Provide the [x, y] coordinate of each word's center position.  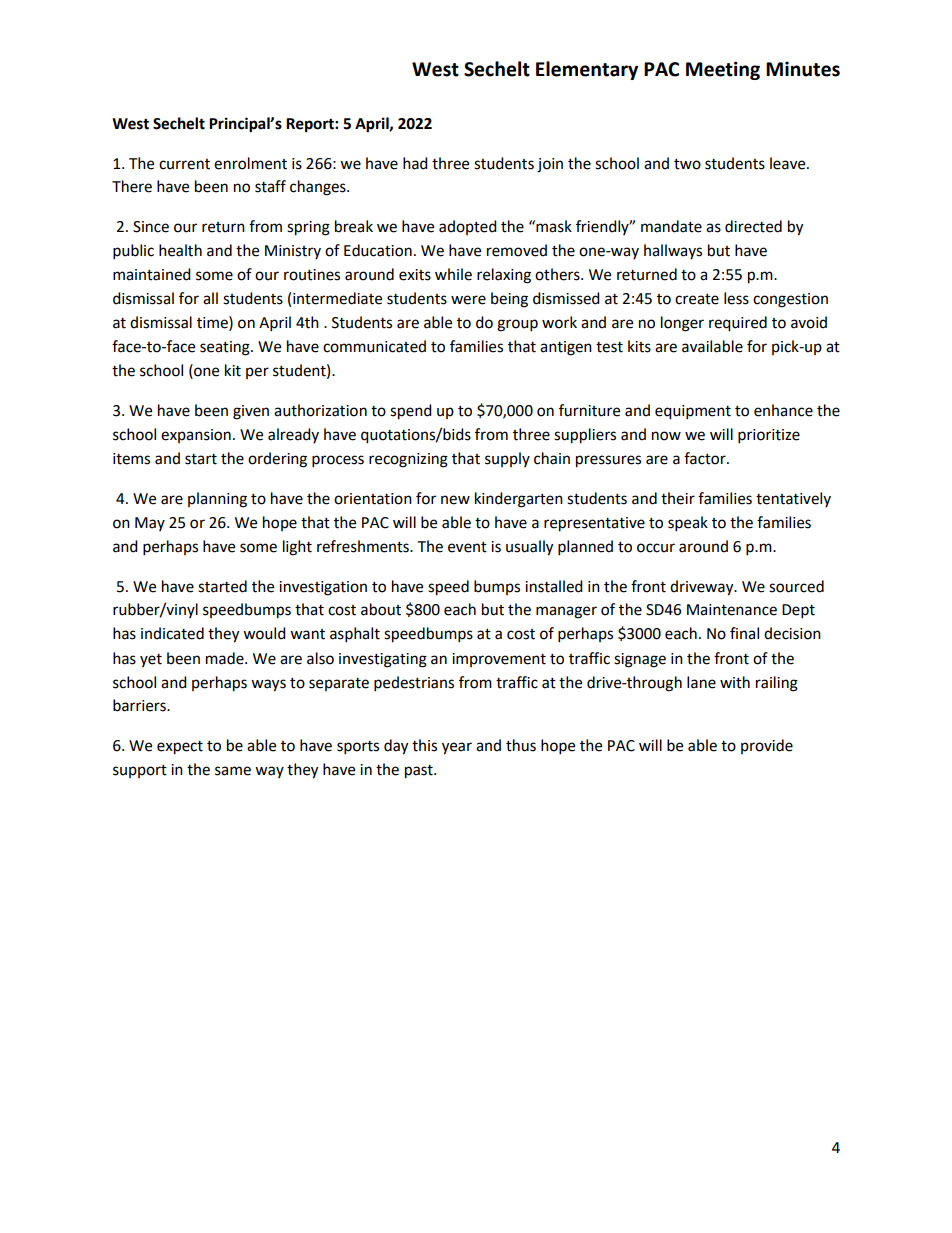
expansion [196, 436]
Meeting [723, 70]
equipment [693, 412]
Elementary [587, 70]
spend [411, 412]
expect [180, 748]
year [457, 748]
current [184, 164]
